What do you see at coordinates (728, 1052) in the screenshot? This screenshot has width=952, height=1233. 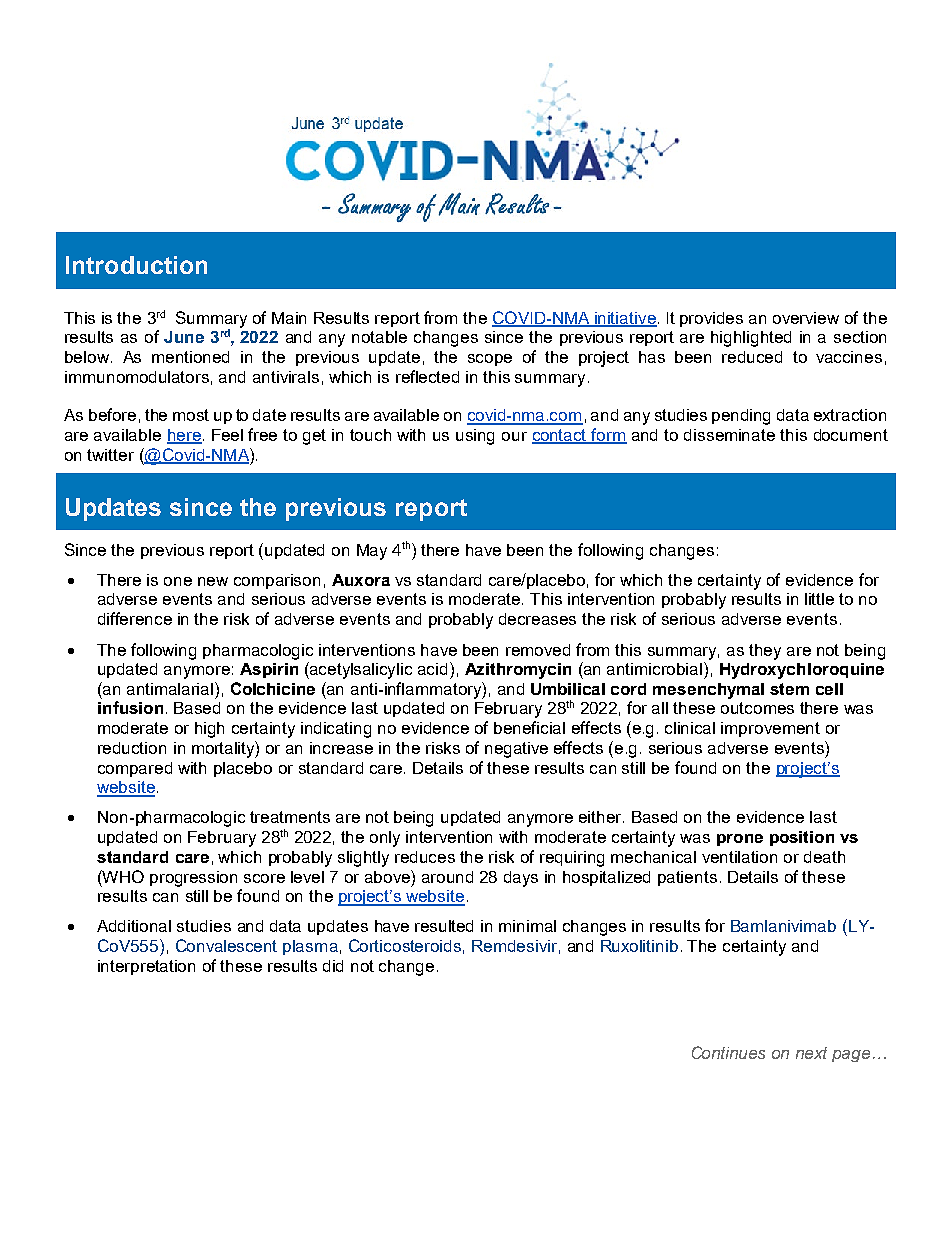 I see `Continues` at bounding box center [728, 1052].
